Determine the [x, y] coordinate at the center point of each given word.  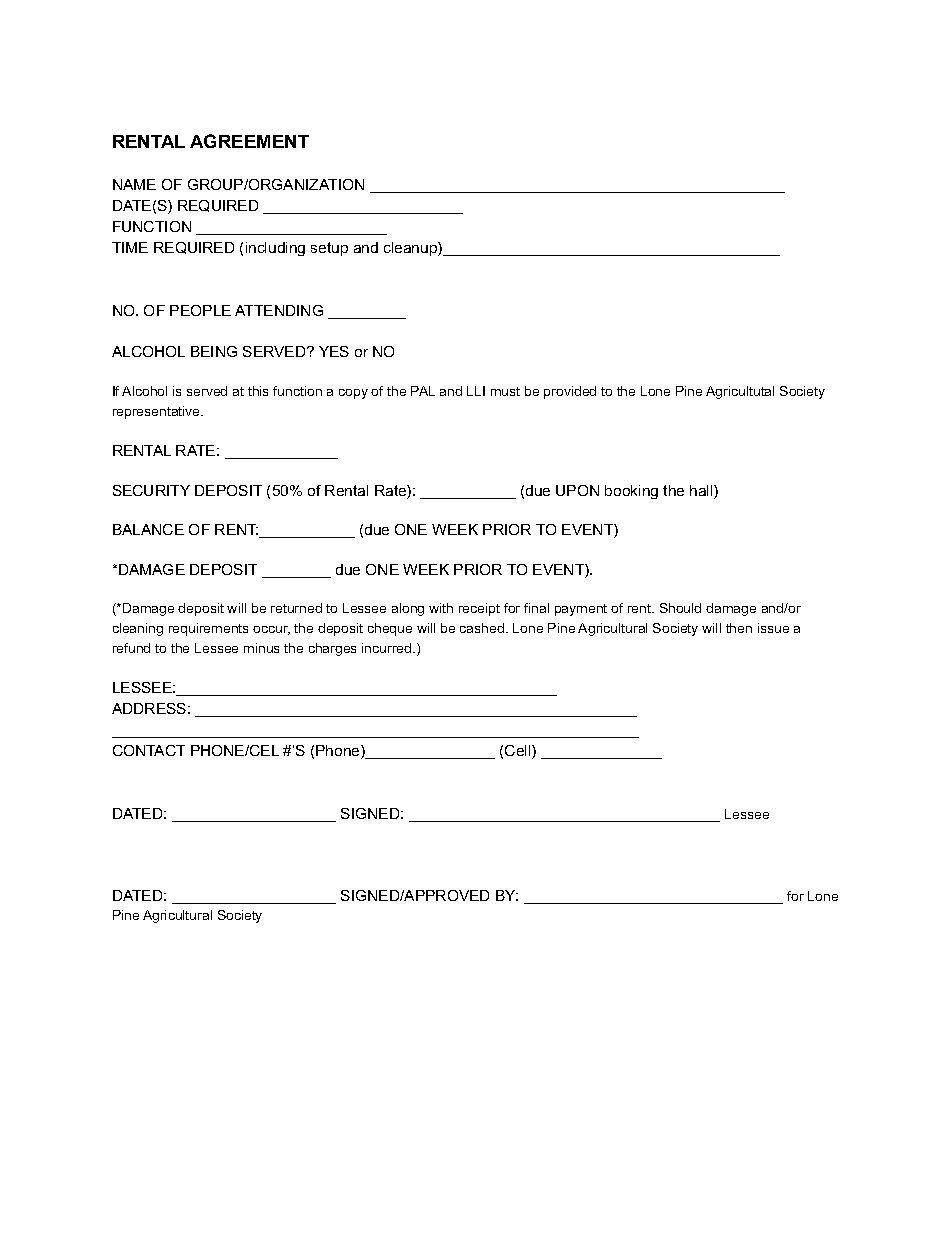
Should [680, 608]
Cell [519, 752]
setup [329, 249]
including [275, 249]
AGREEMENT [249, 141]
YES [334, 351]
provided [570, 392]
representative [158, 412]
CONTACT [149, 750]
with [441, 608]
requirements [208, 629]
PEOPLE [200, 310]
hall [702, 492]
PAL [423, 391]
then [739, 628]
